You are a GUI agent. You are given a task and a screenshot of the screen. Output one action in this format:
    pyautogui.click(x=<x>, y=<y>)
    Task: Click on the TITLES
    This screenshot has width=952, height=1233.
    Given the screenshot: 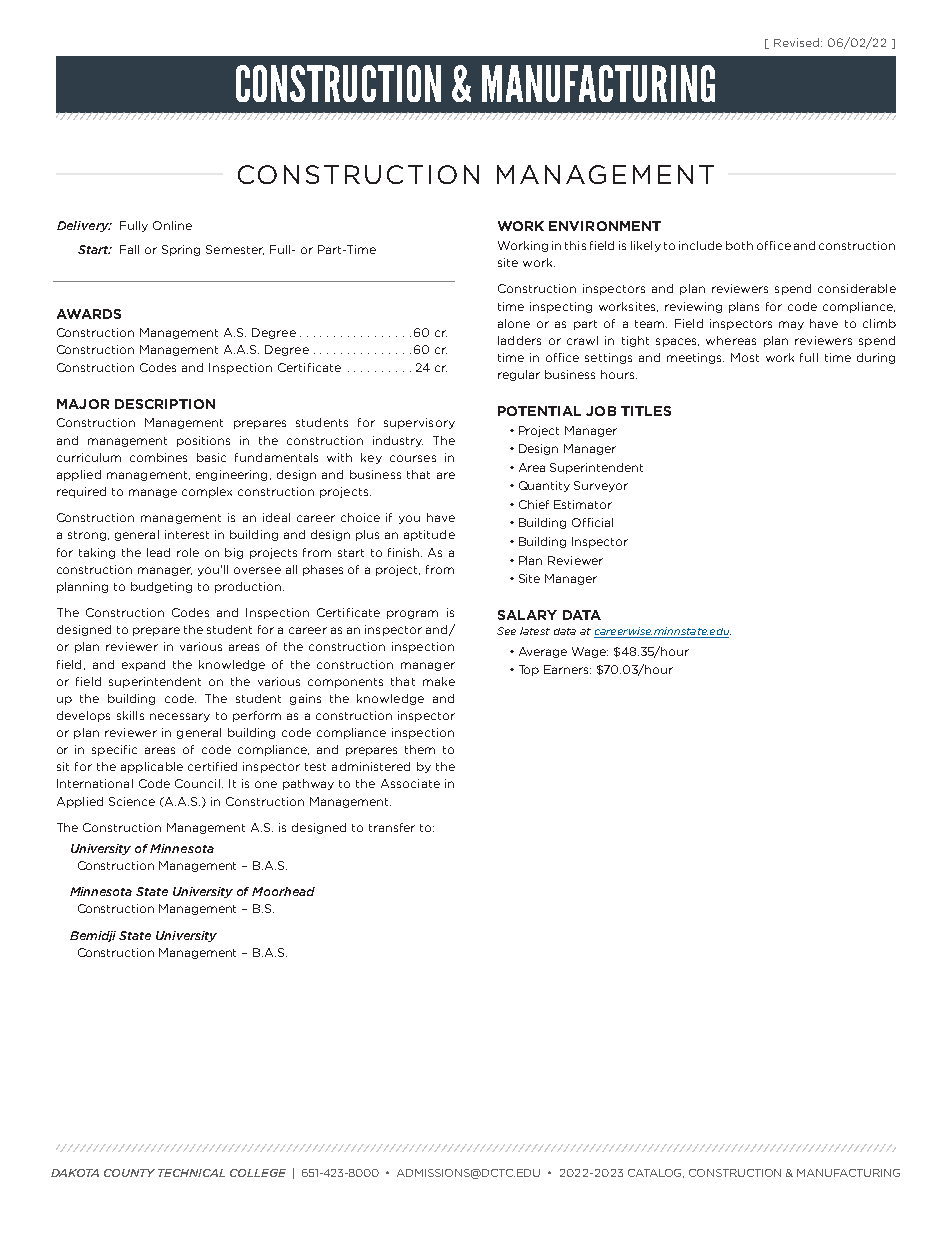 What is the action you would take?
    pyautogui.click(x=646, y=411)
